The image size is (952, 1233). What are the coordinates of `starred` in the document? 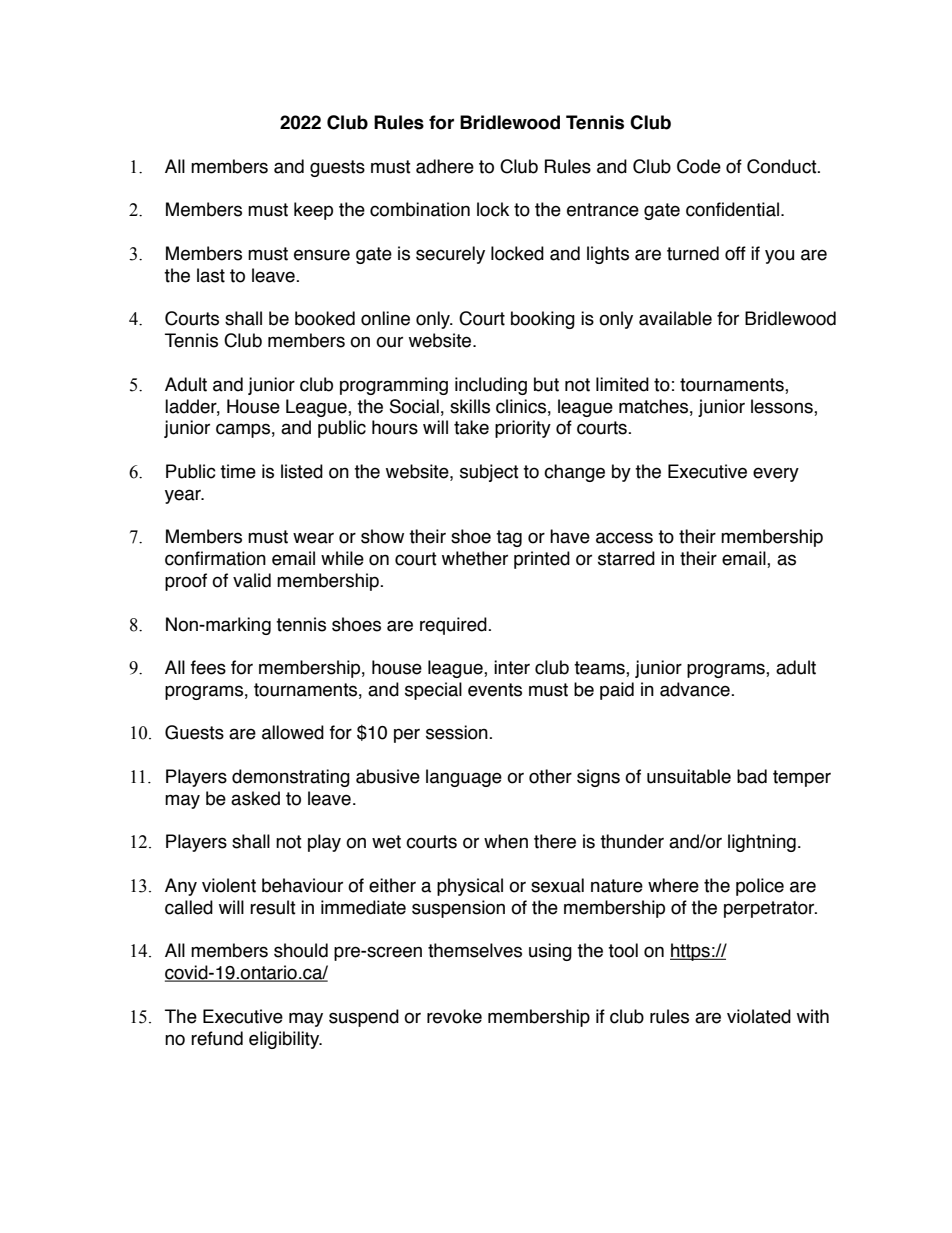 It's located at (626, 558).
